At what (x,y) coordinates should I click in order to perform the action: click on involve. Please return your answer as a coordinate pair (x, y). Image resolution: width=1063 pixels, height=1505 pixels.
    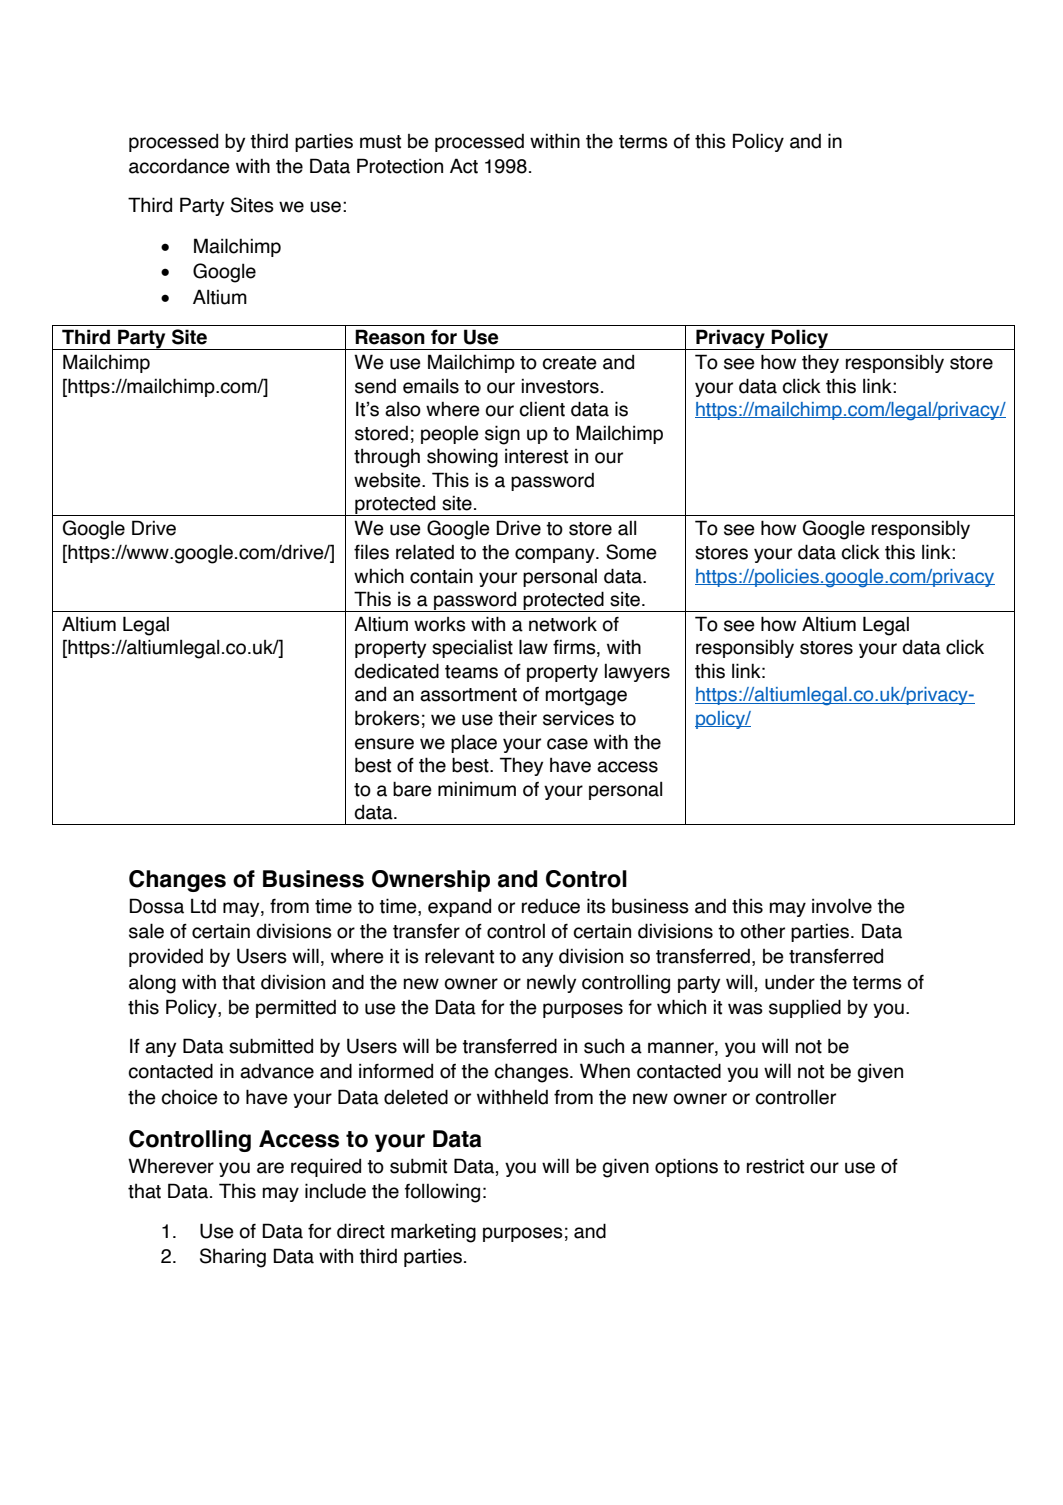
    Looking at the image, I should click on (842, 906).
